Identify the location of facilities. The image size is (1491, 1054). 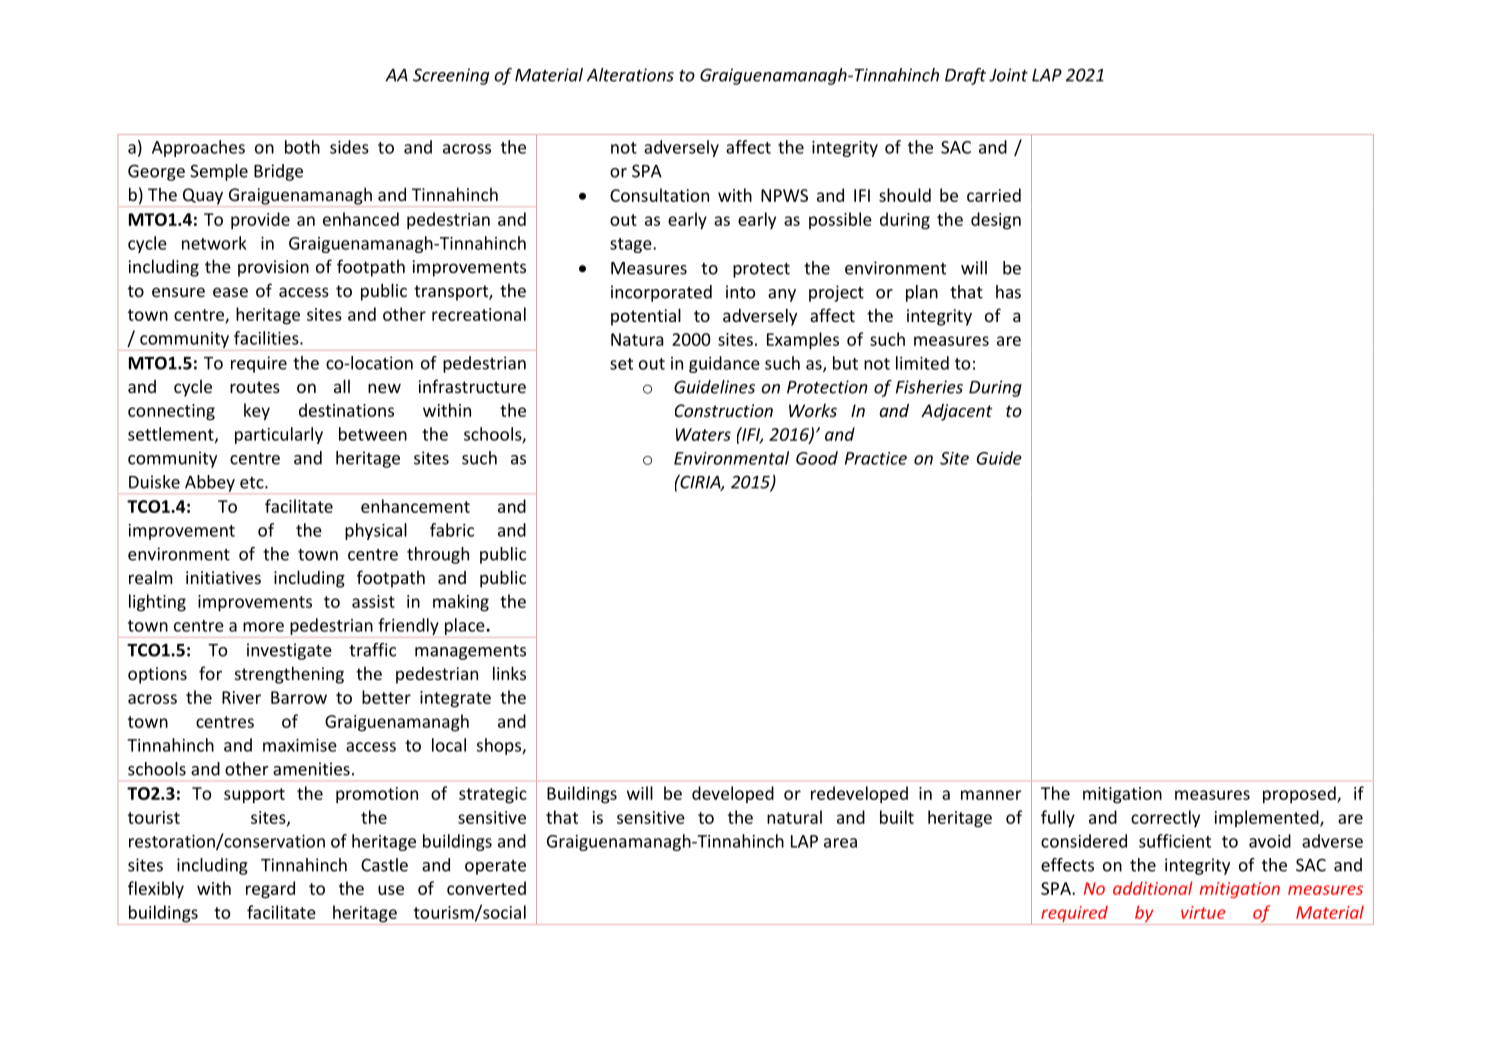
(267, 338).
